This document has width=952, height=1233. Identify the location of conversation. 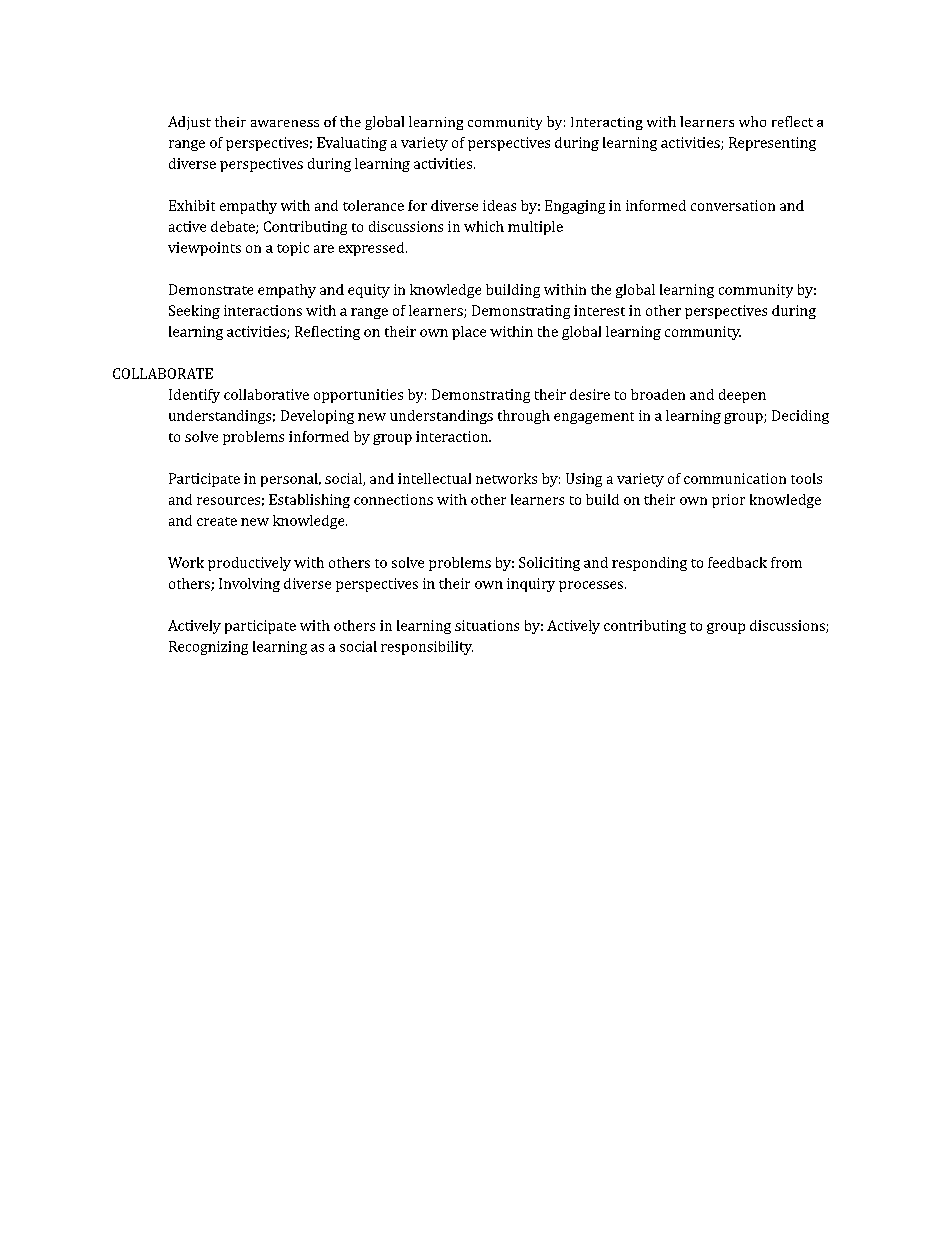
(733, 205).
